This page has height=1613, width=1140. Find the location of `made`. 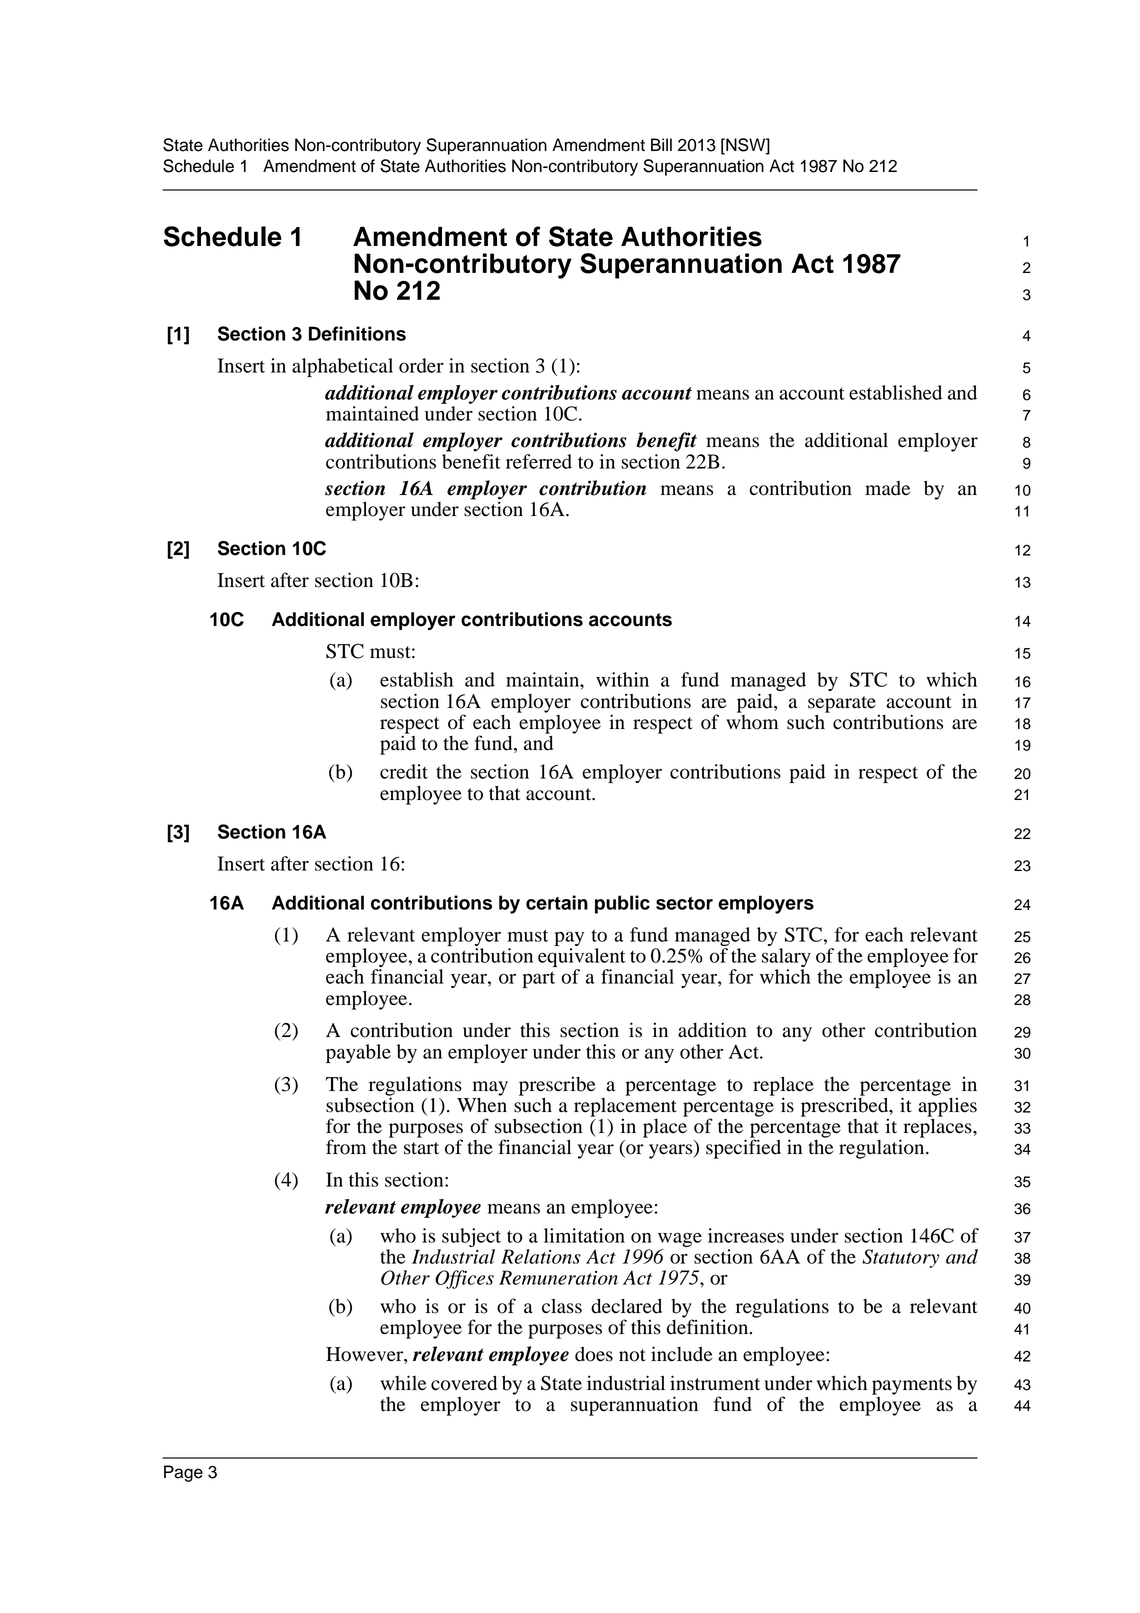

made is located at coordinates (887, 488).
